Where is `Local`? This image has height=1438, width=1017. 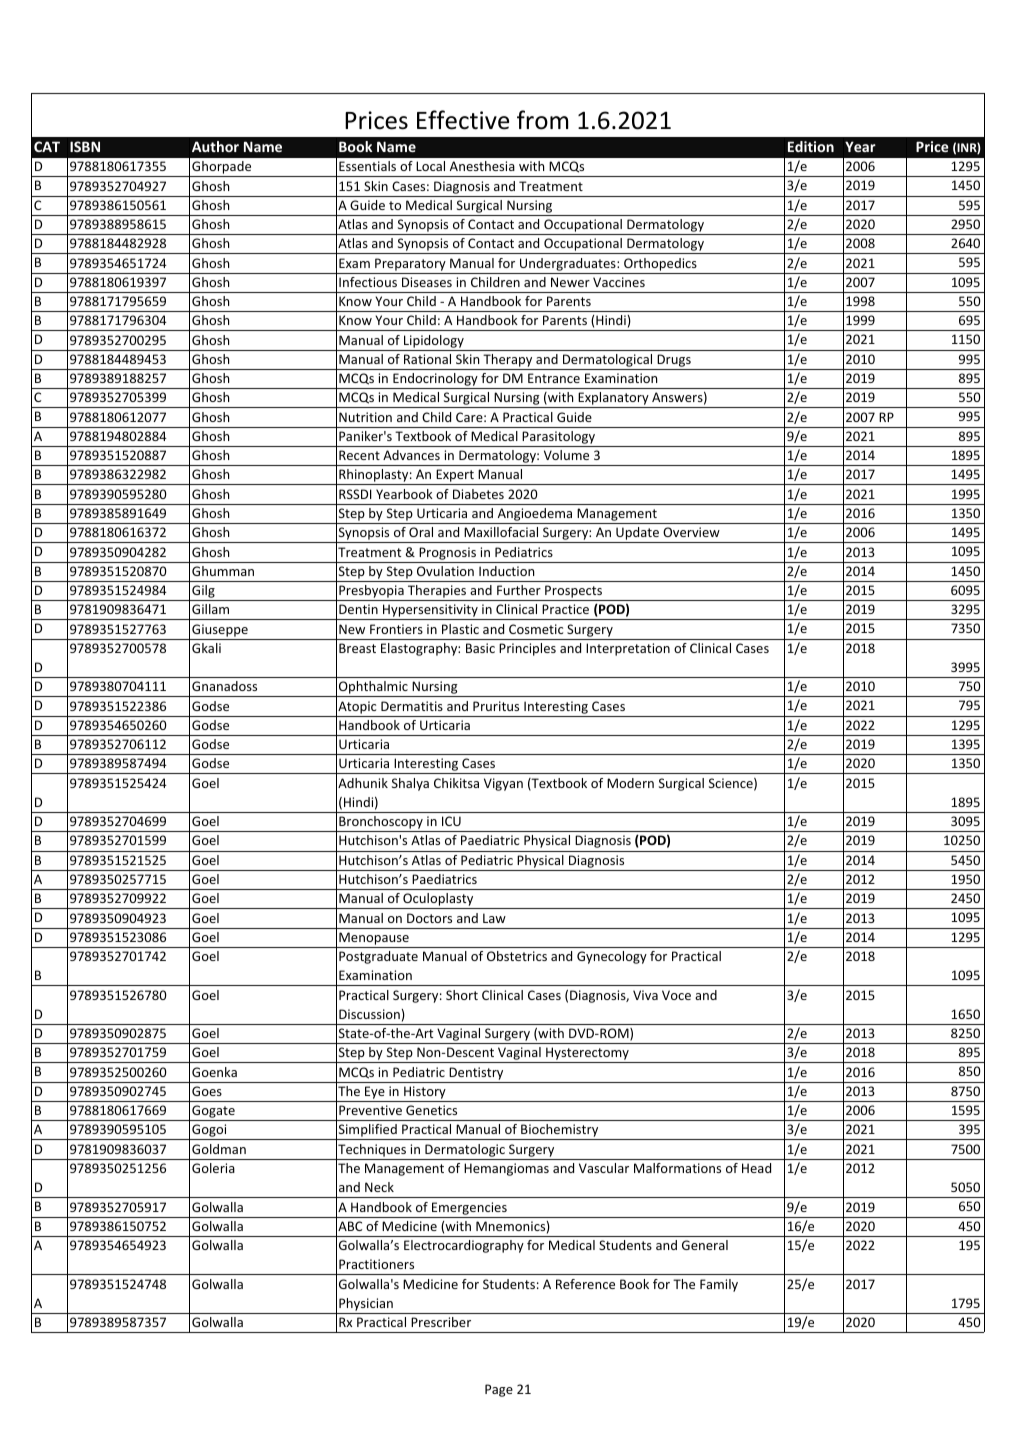
Local is located at coordinates (430, 166).
